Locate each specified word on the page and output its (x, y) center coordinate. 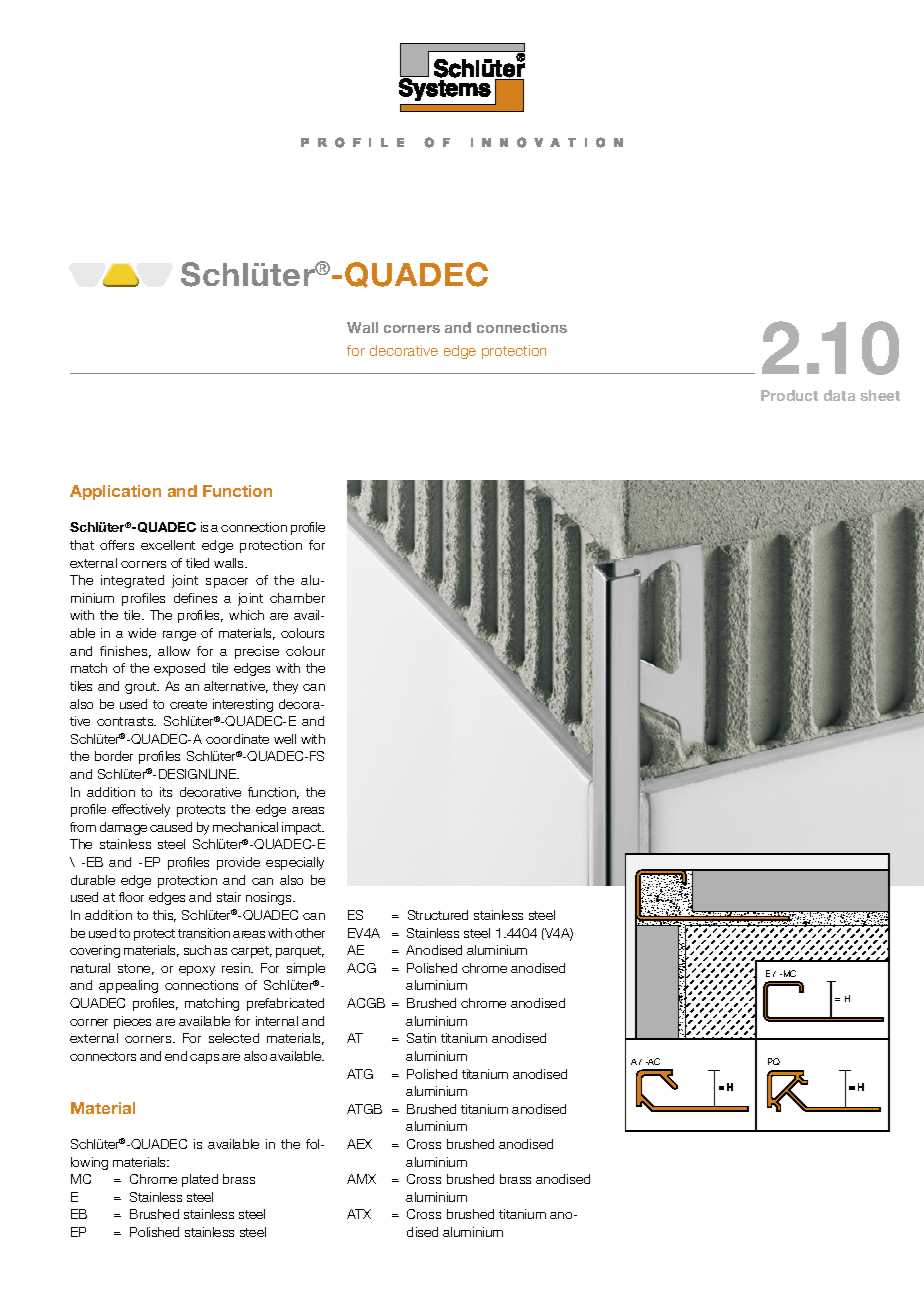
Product (789, 395)
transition (204, 933)
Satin (421, 1038)
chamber (297, 598)
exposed (179, 669)
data (839, 395)
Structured (438, 915)
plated (200, 1180)
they (285, 687)
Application (115, 492)
